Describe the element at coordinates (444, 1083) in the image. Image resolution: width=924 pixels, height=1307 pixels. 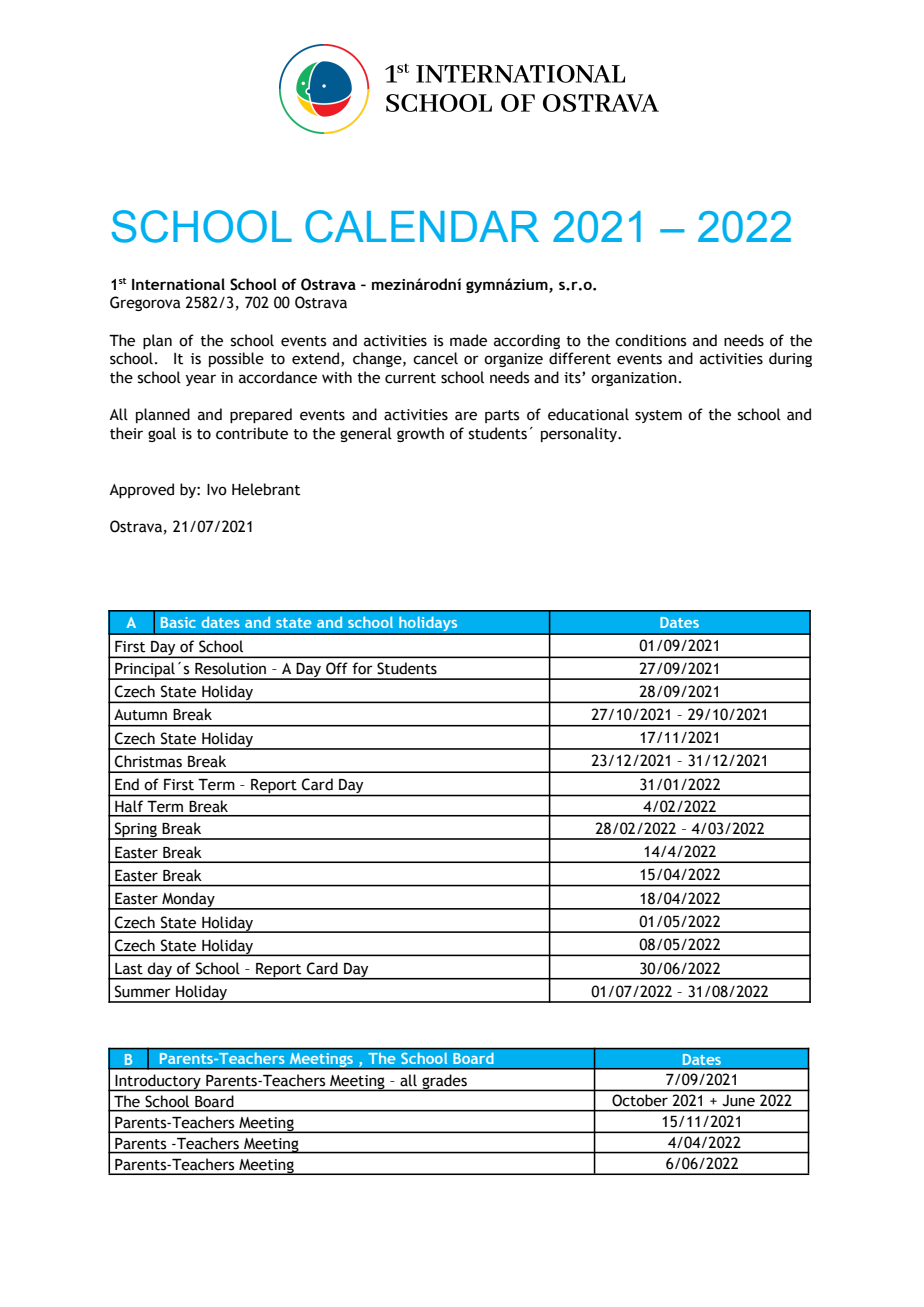
I see `grades` at that location.
